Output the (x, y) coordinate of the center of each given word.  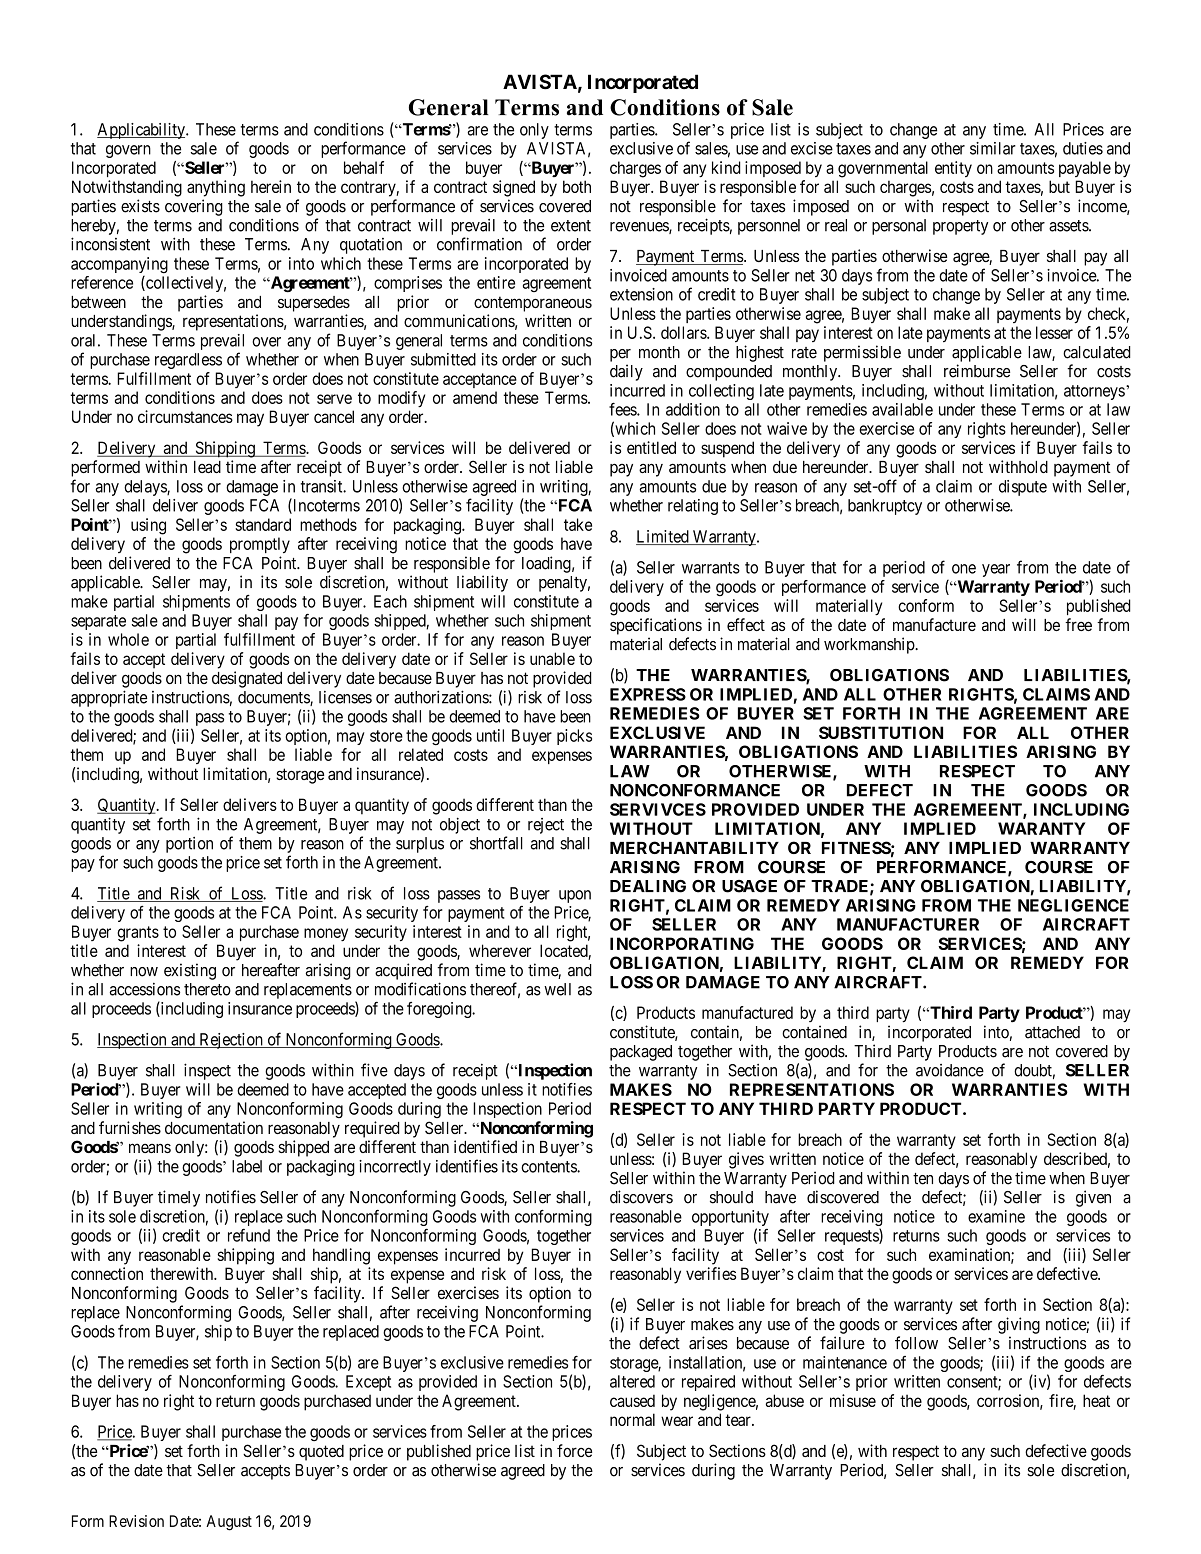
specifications (656, 626)
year (996, 570)
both (577, 186)
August (229, 1523)
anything (216, 188)
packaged (641, 1053)
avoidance (950, 1070)
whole (128, 639)
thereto (207, 989)
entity (953, 169)
